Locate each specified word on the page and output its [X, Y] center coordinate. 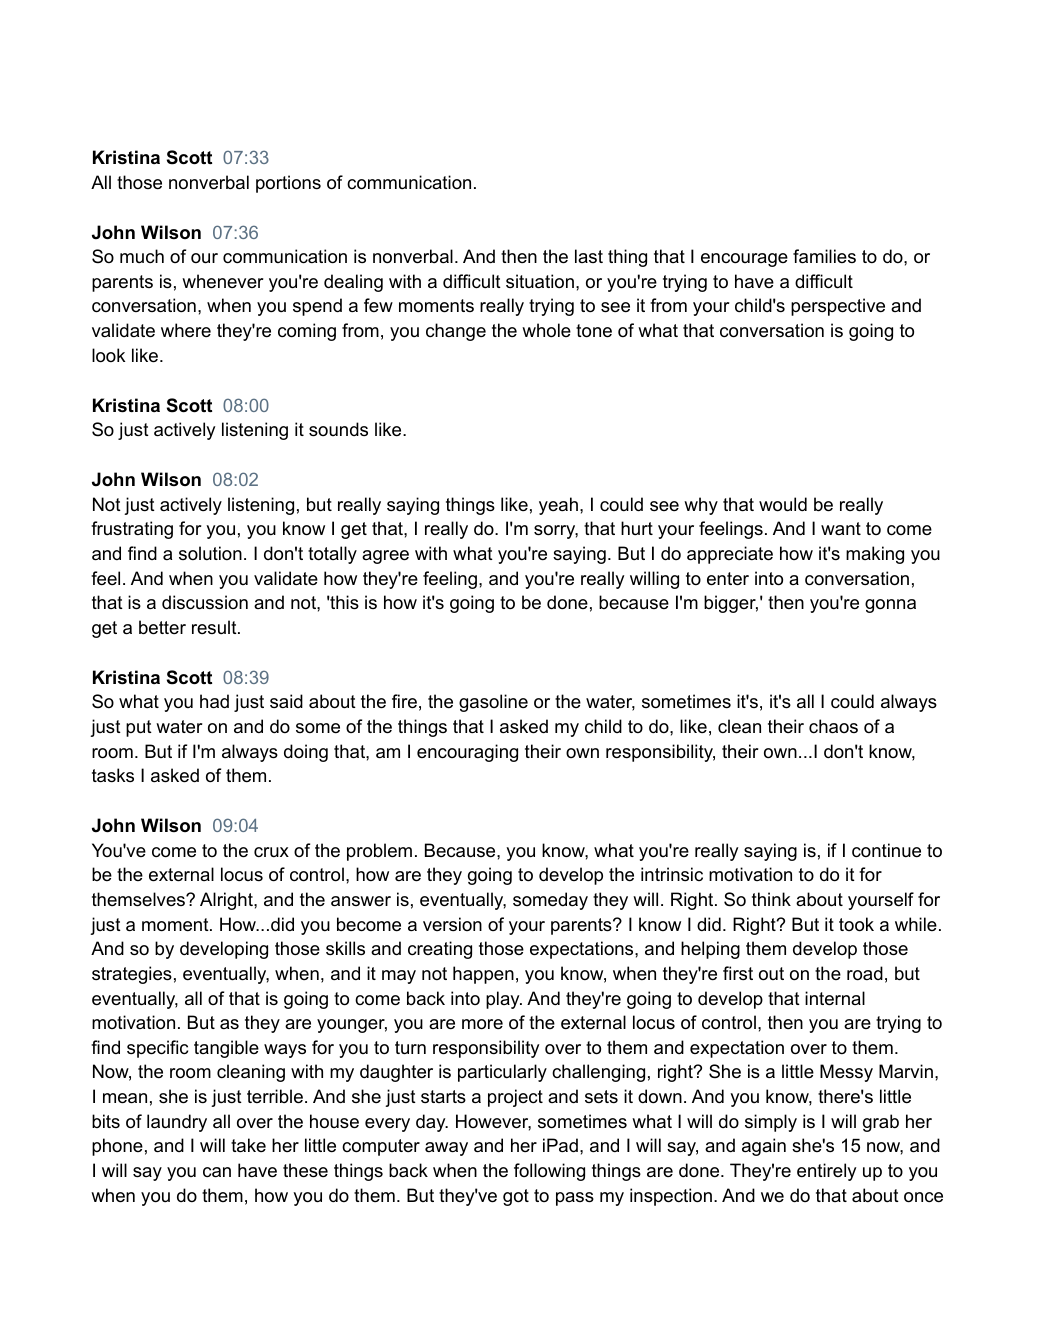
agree [385, 557]
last [589, 256]
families [824, 256]
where [186, 330]
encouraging [467, 753]
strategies [132, 975]
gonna [890, 606]
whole [546, 330]
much [142, 256]
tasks [113, 775]
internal [835, 998]
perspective [838, 307]
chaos [833, 726]
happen [483, 975]
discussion [205, 602]
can [217, 1172]
